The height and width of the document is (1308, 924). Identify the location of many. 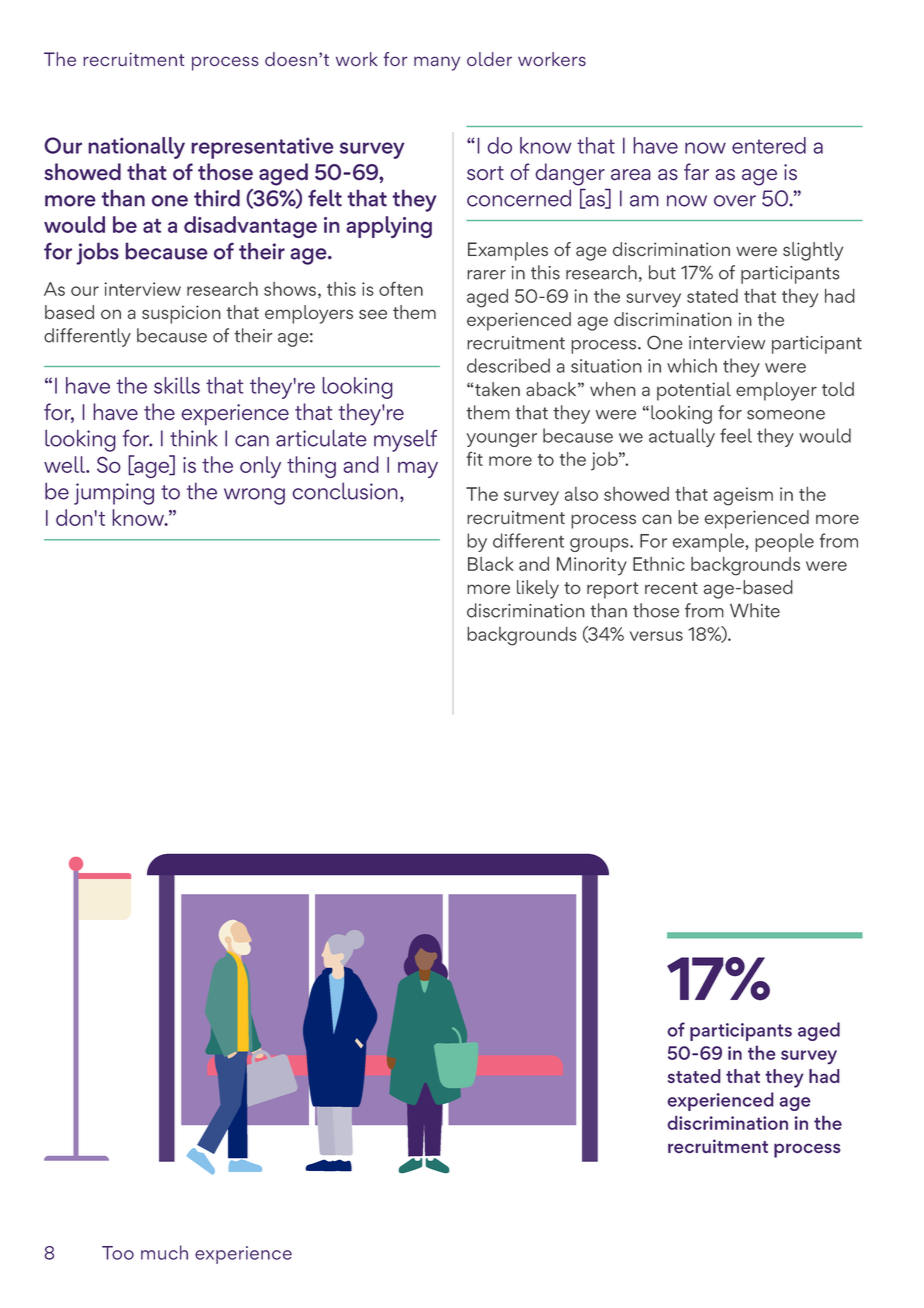
(437, 63).
